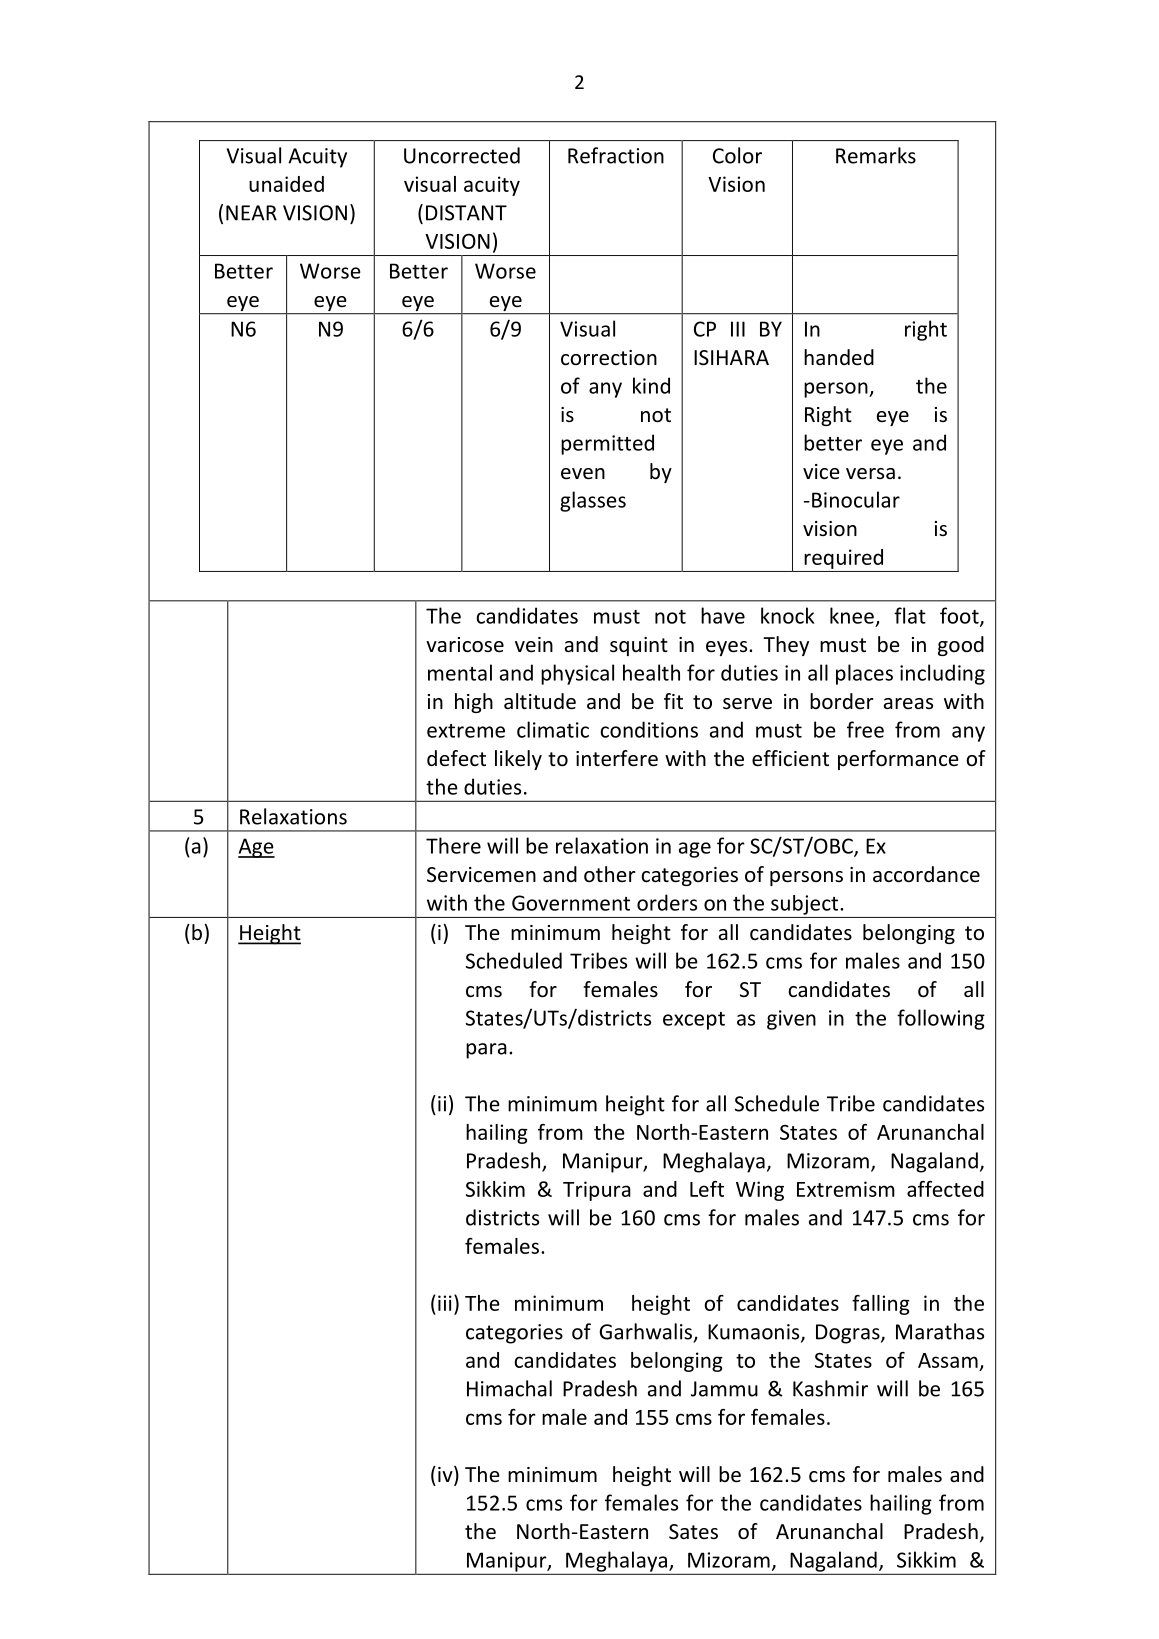 This page has width=1159, height=1639. Describe the element at coordinates (465, 645) in the page. I see `varicose` at that location.
